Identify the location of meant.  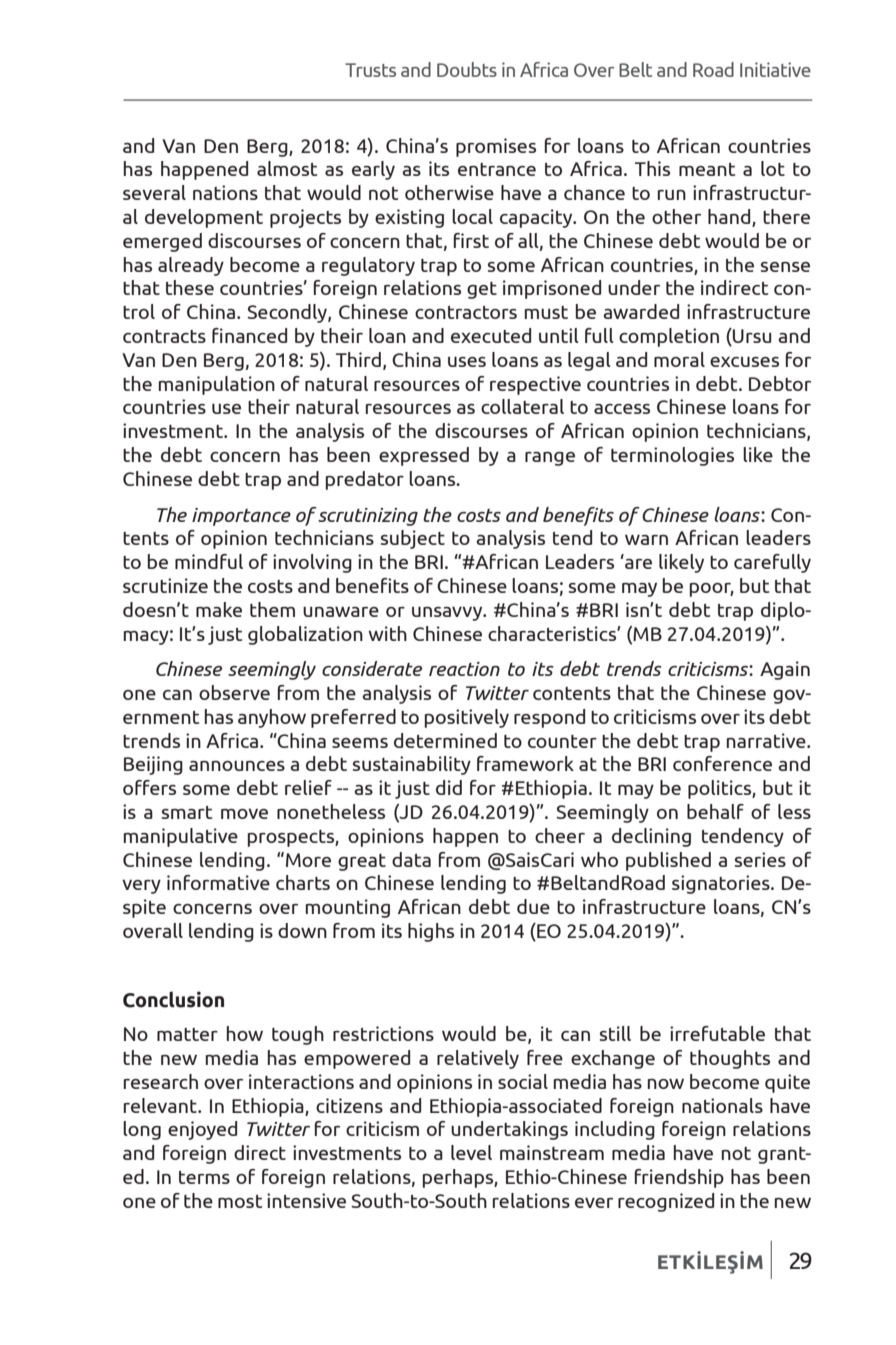
(707, 169).
